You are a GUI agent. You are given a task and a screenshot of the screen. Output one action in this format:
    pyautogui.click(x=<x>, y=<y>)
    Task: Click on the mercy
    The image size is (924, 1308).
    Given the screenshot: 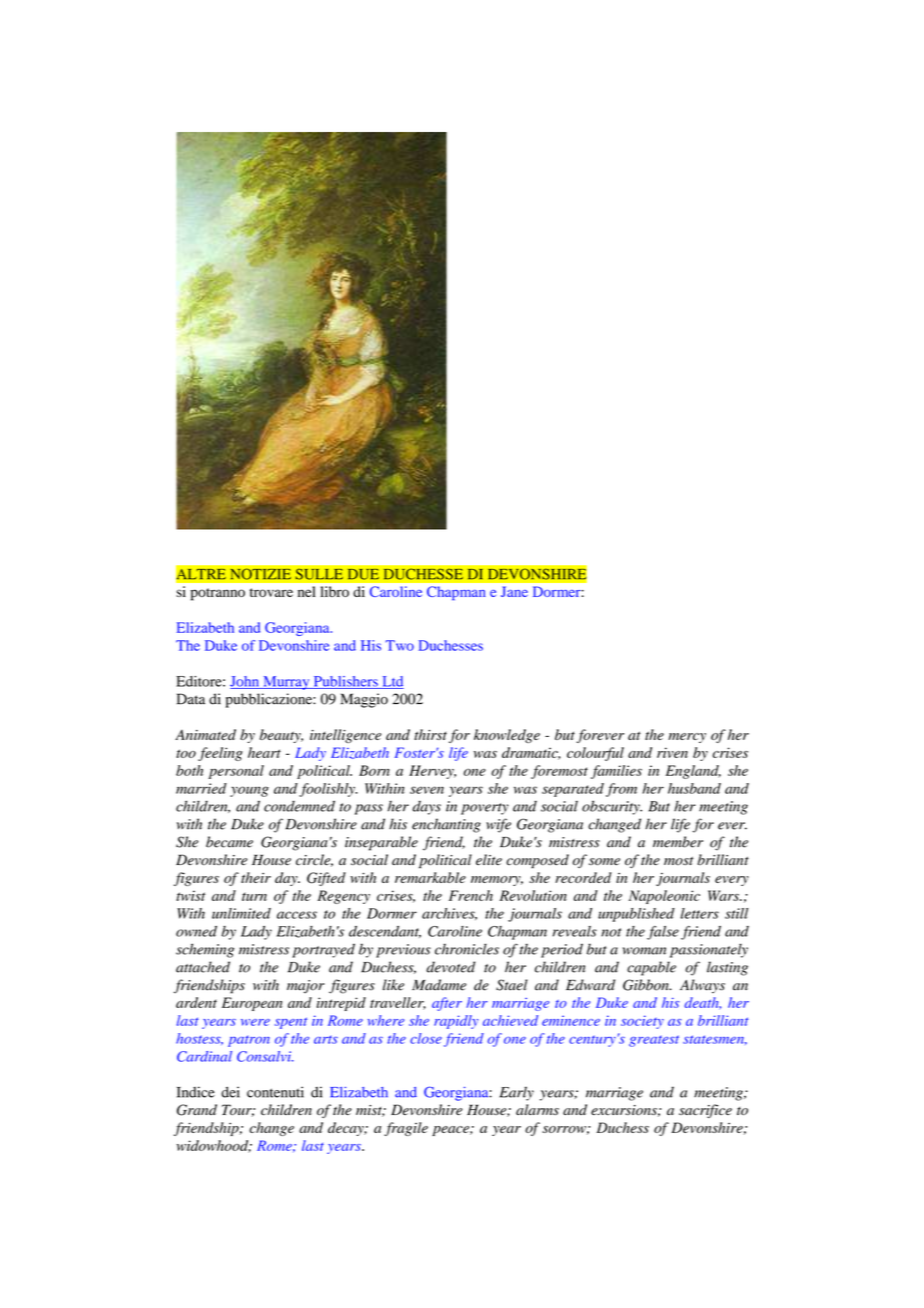 What is the action you would take?
    pyautogui.click(x=687, y=738)
